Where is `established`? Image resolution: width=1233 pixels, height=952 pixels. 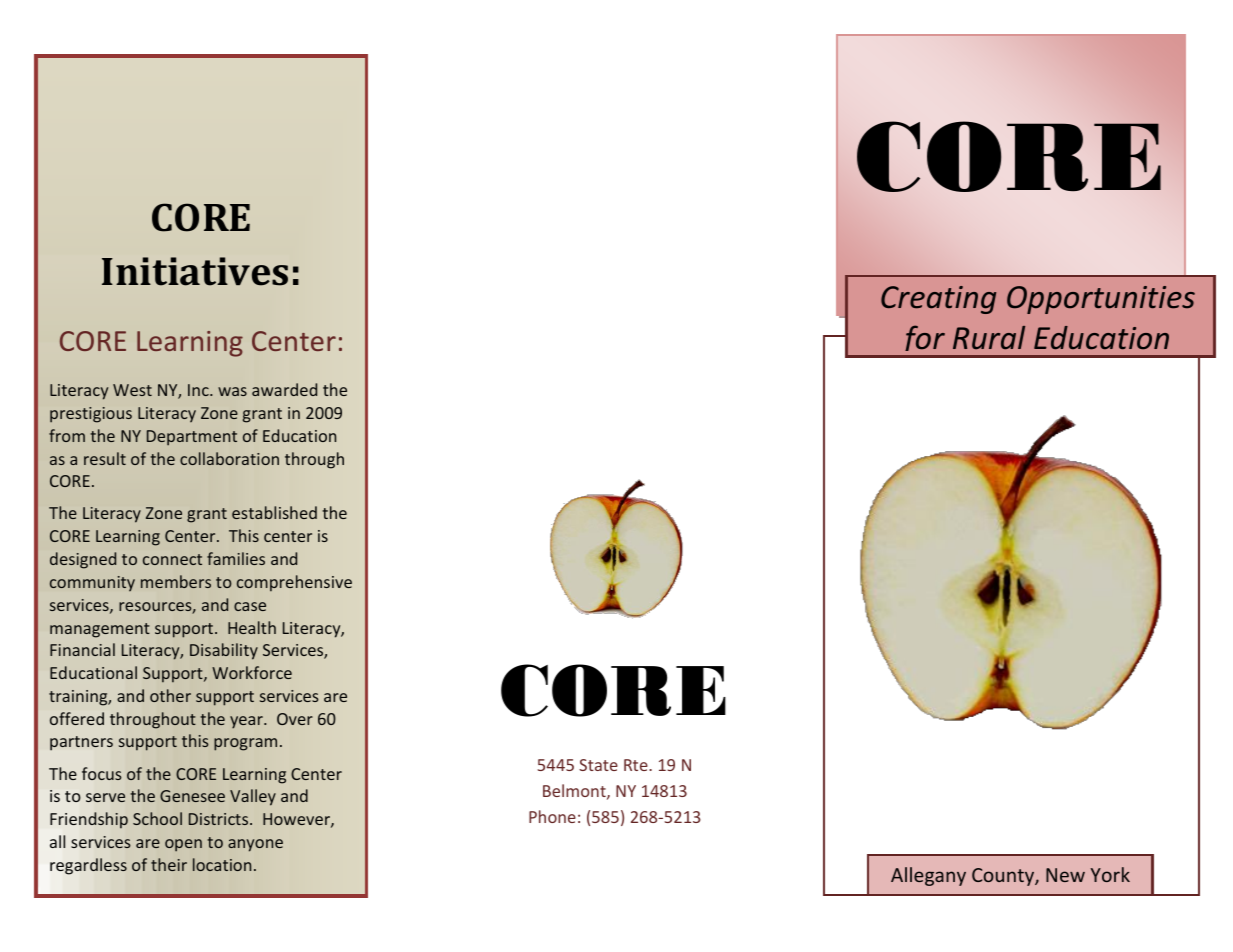
established is located at coordinates (274, 512).
